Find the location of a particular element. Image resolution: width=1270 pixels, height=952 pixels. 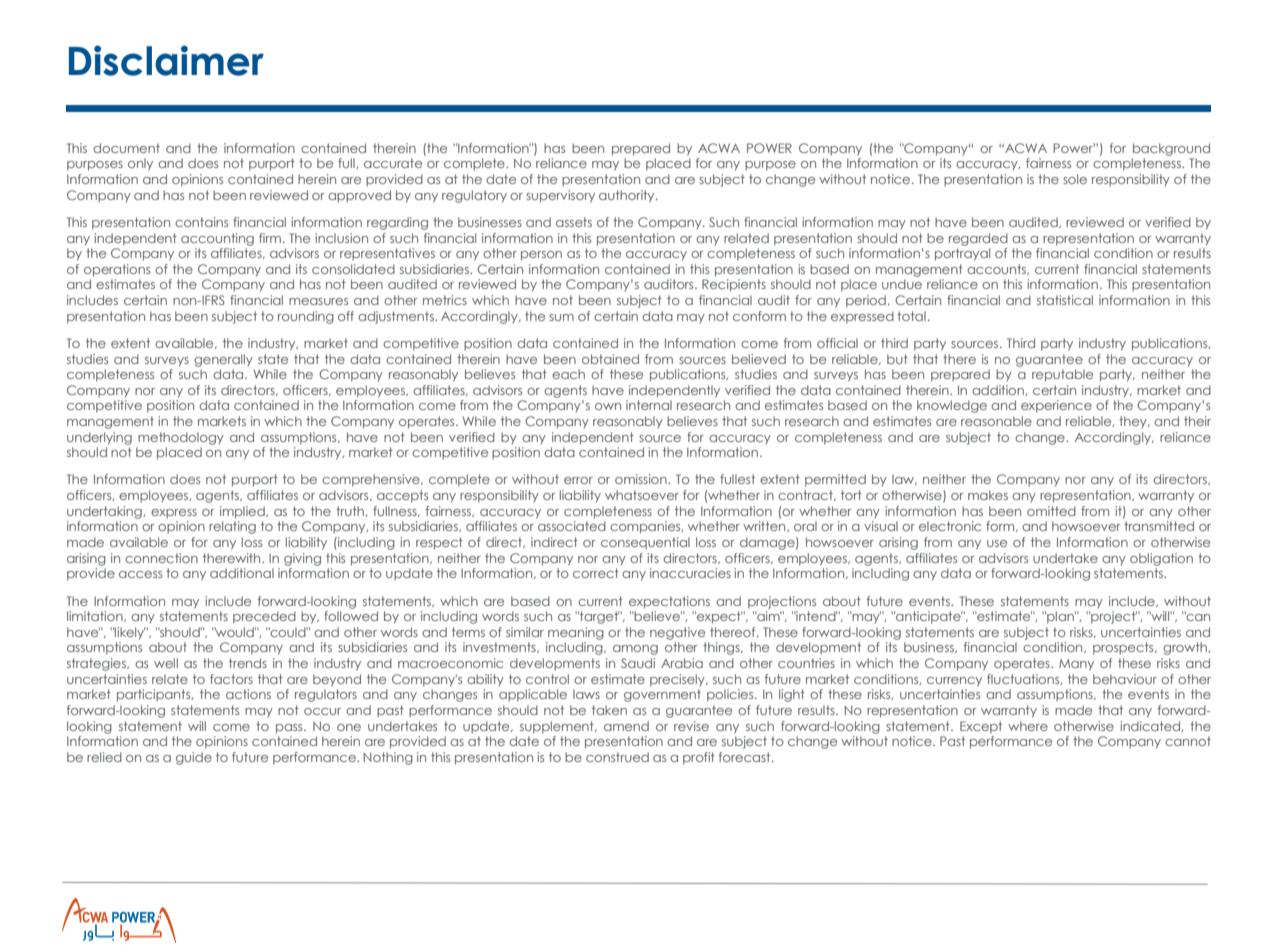

background is located at coordinates (1171, 149).
